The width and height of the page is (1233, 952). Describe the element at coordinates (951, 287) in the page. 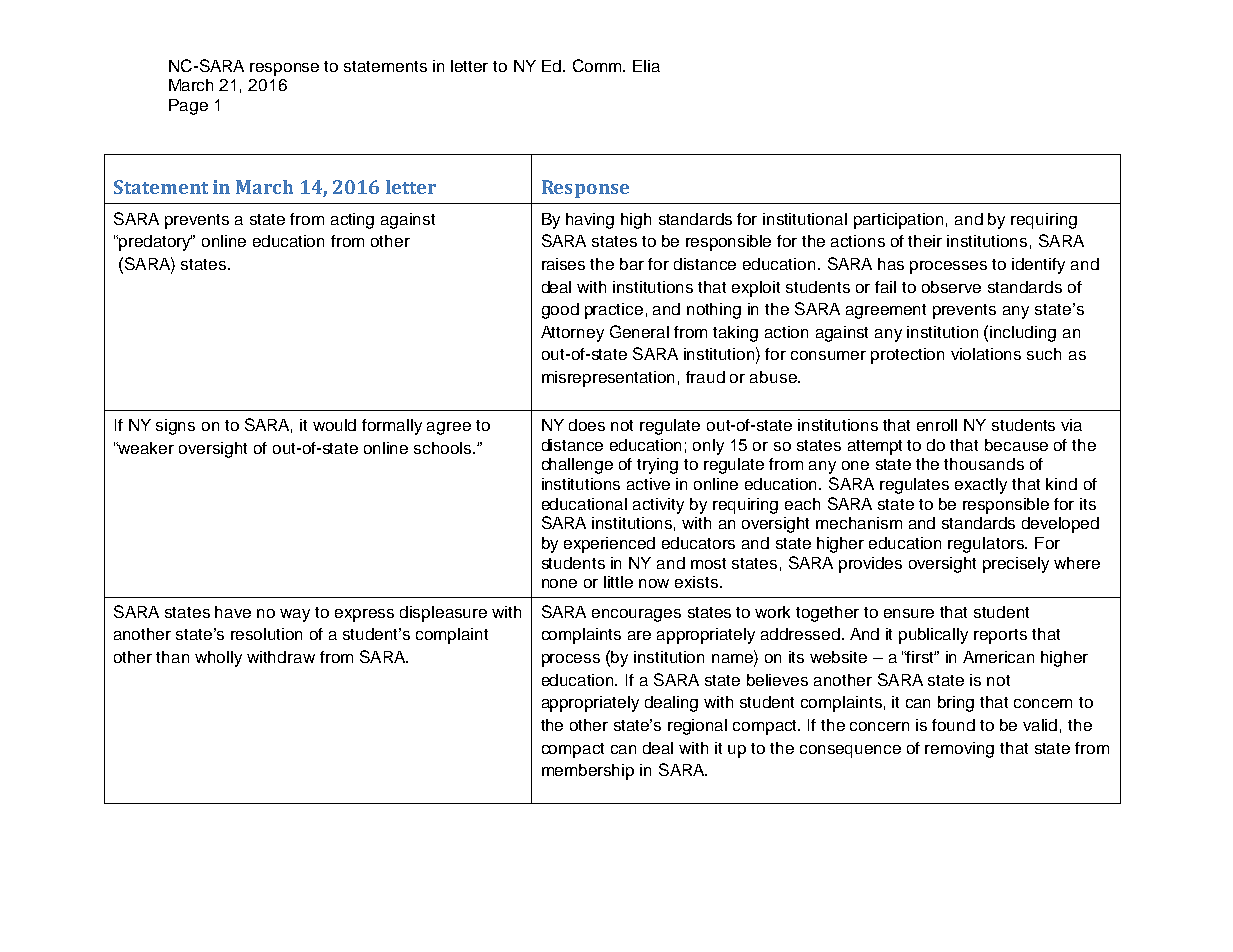

I see `observe` at that location.
